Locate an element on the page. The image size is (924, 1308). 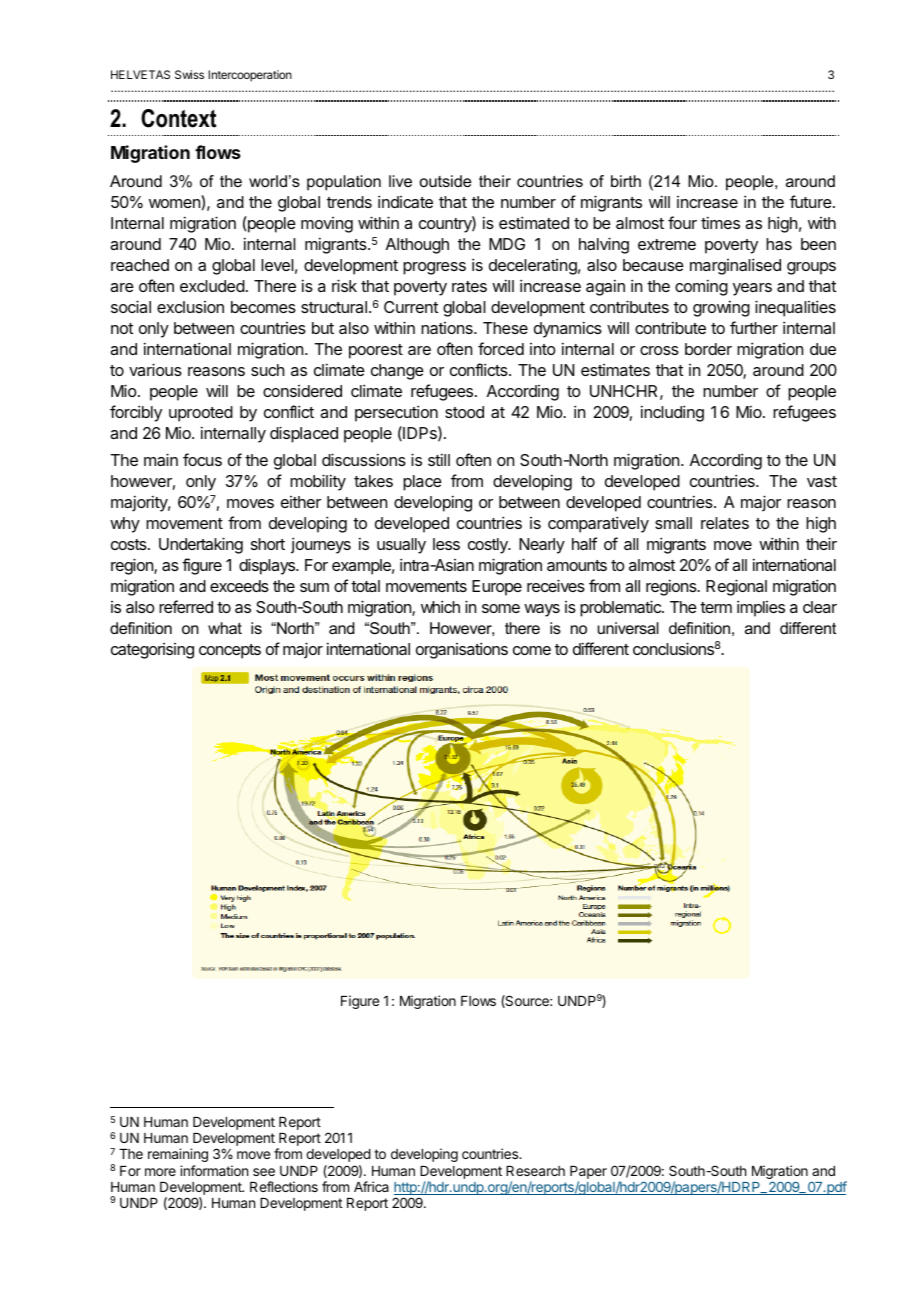
Context is located at coordinates (178, 118).
